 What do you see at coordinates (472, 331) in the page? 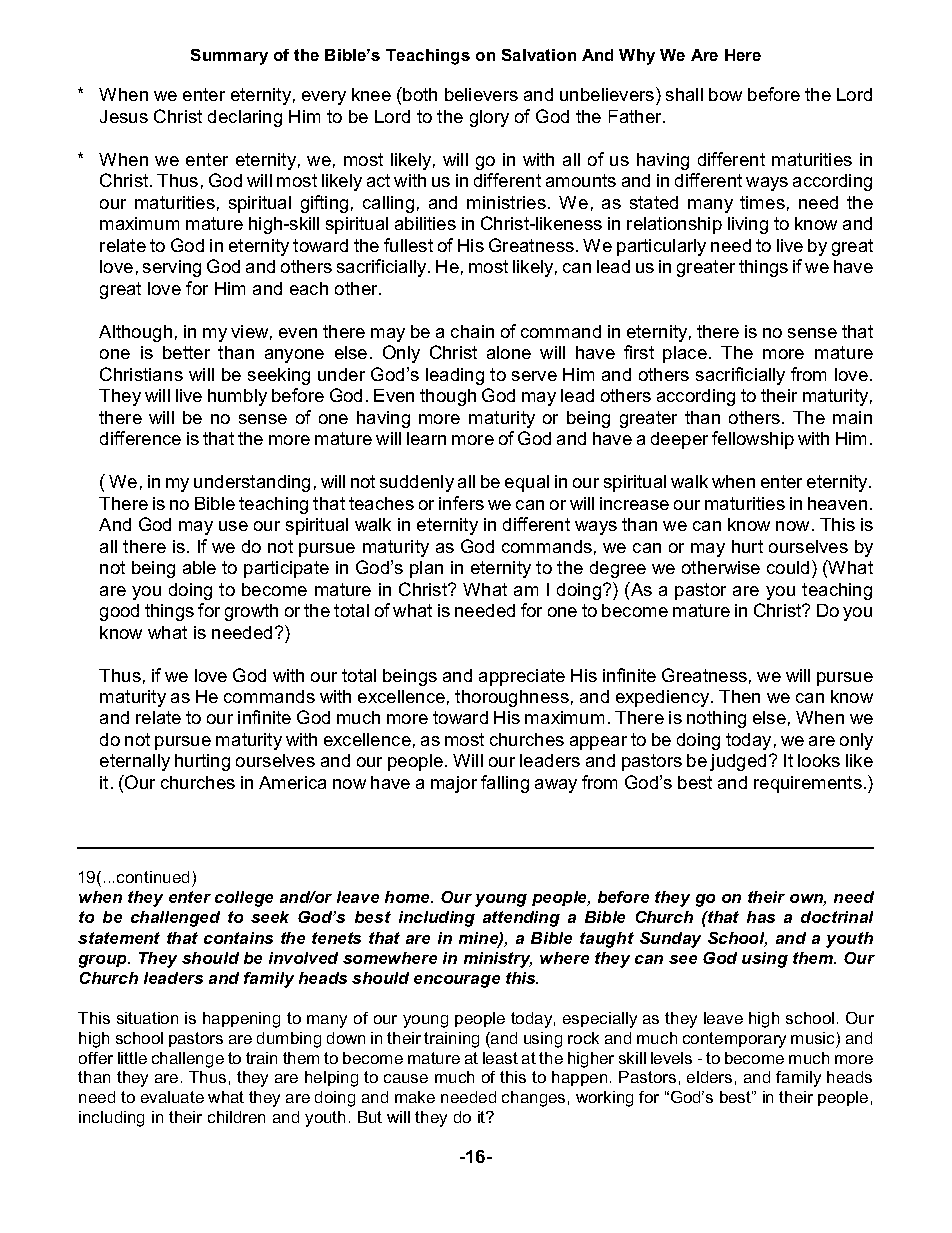
I see `chain` at bounding box center [472, 331].
